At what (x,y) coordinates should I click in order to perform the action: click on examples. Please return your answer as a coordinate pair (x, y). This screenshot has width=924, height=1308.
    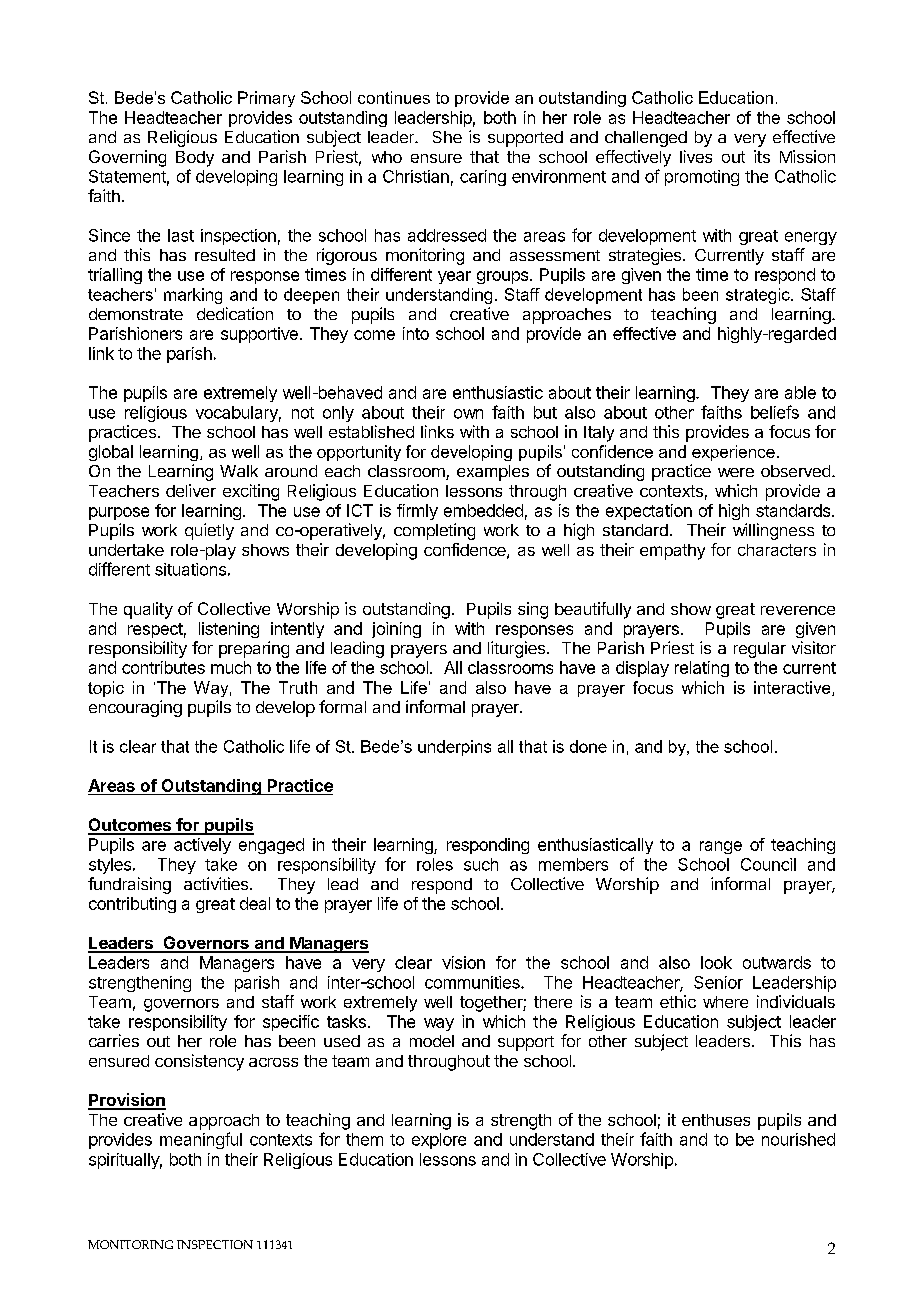
    Looking at the image, I should click on (493, 473).
